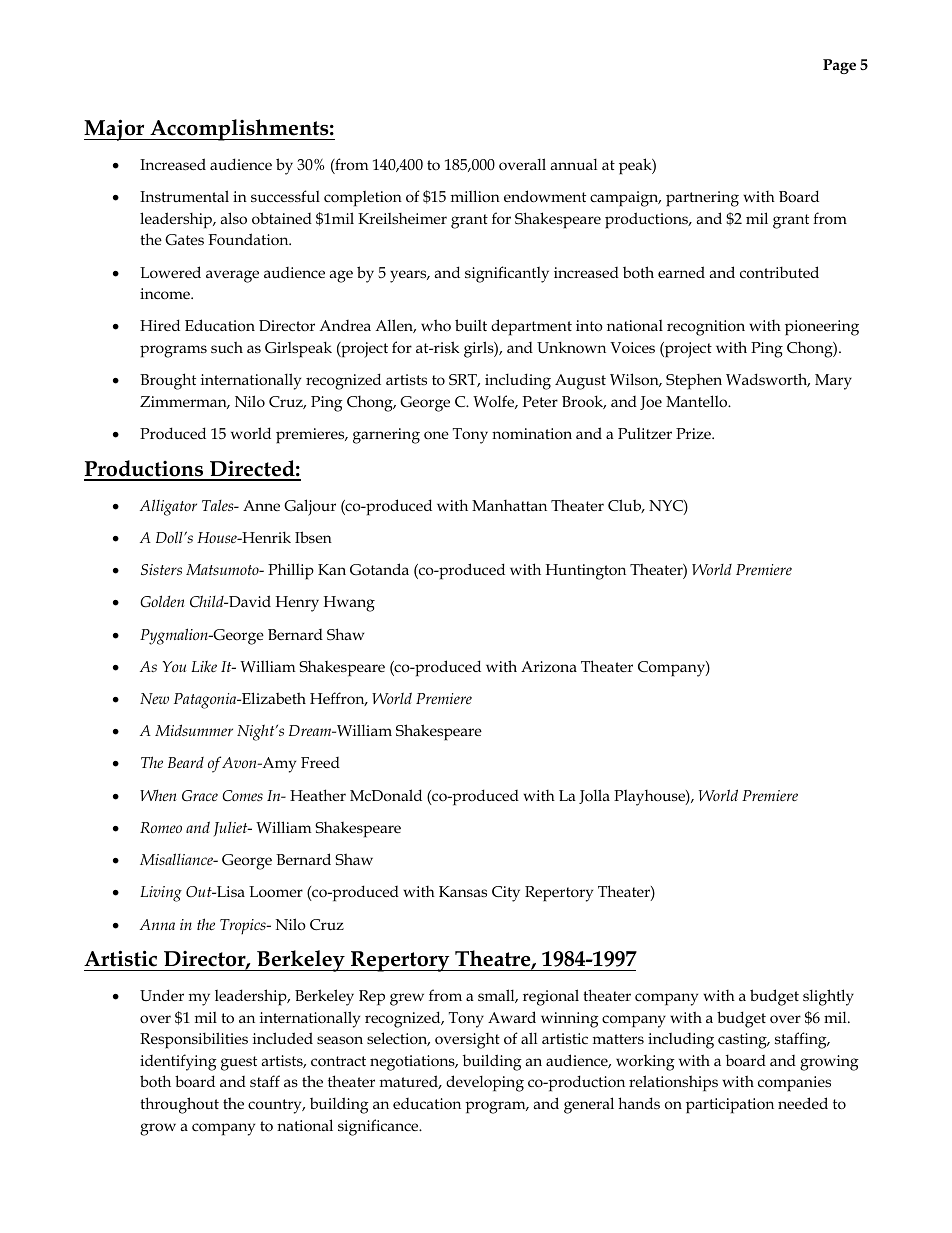 Image resolution: width=952 pixels, height=1233 pixels. Describe the element at coordinates (115, 130) in the document. I see `Major` at that location.
